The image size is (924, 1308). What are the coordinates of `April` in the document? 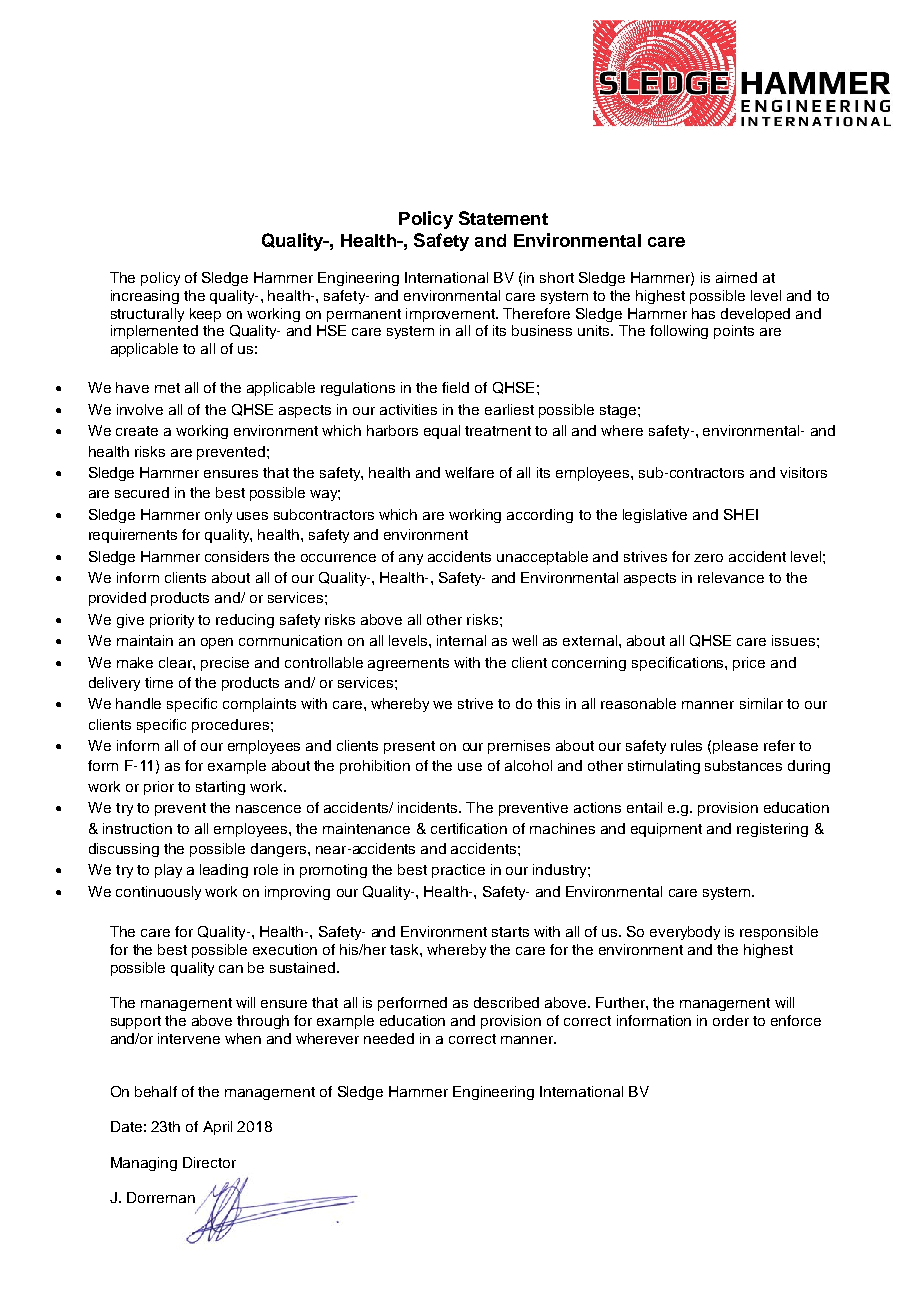 It's located at (217, 1128).
